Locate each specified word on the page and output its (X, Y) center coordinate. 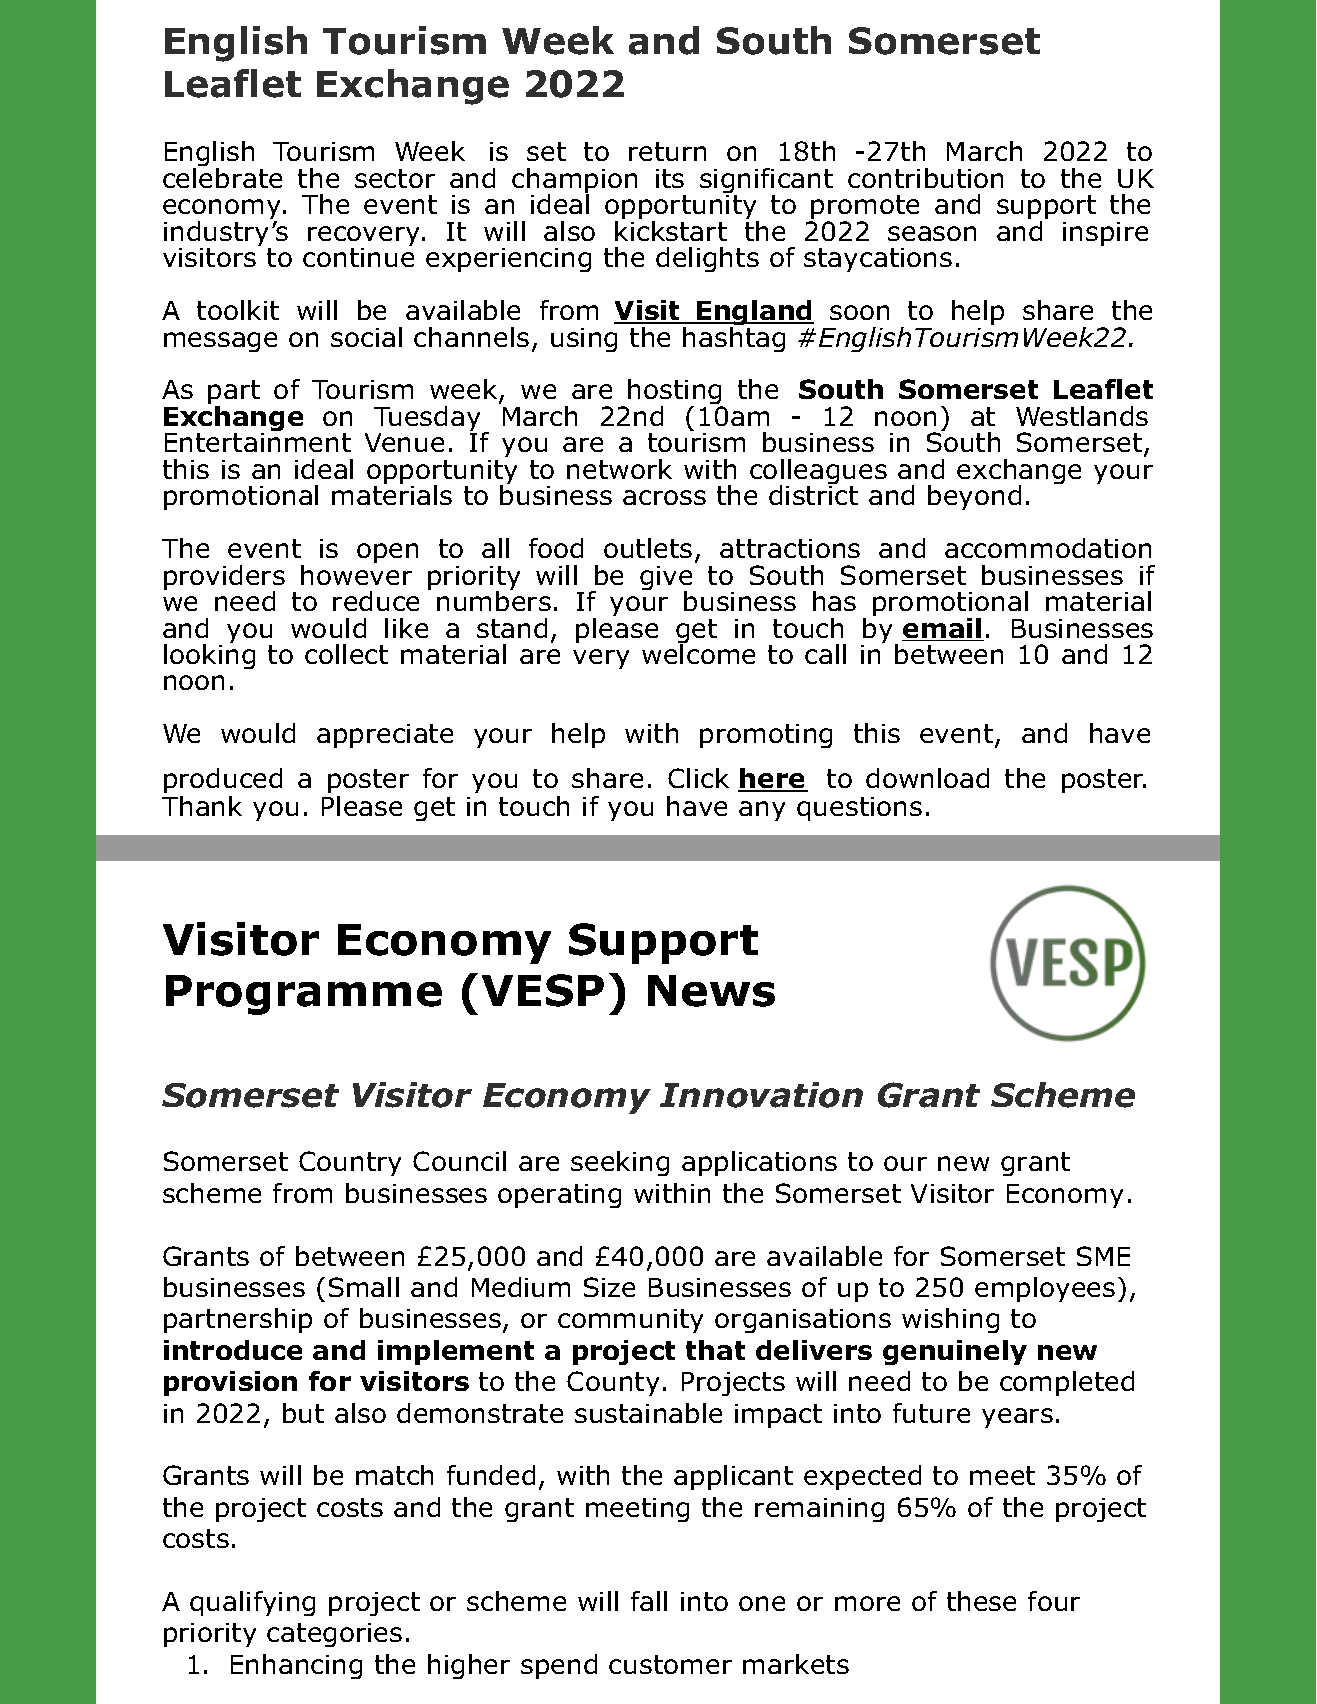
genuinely (955, 1352)
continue (358, 257)
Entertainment (258, 442)
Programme (304, 995)
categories (334, 1635)
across (664, 497)
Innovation (761, 1095)
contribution (925, 178)
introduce (233, 1350)
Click (698, 778)
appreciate (385, 736)
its (670, 178)
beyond (974, 497)
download (927, 778)
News (711, 991)
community (630, 1321)
